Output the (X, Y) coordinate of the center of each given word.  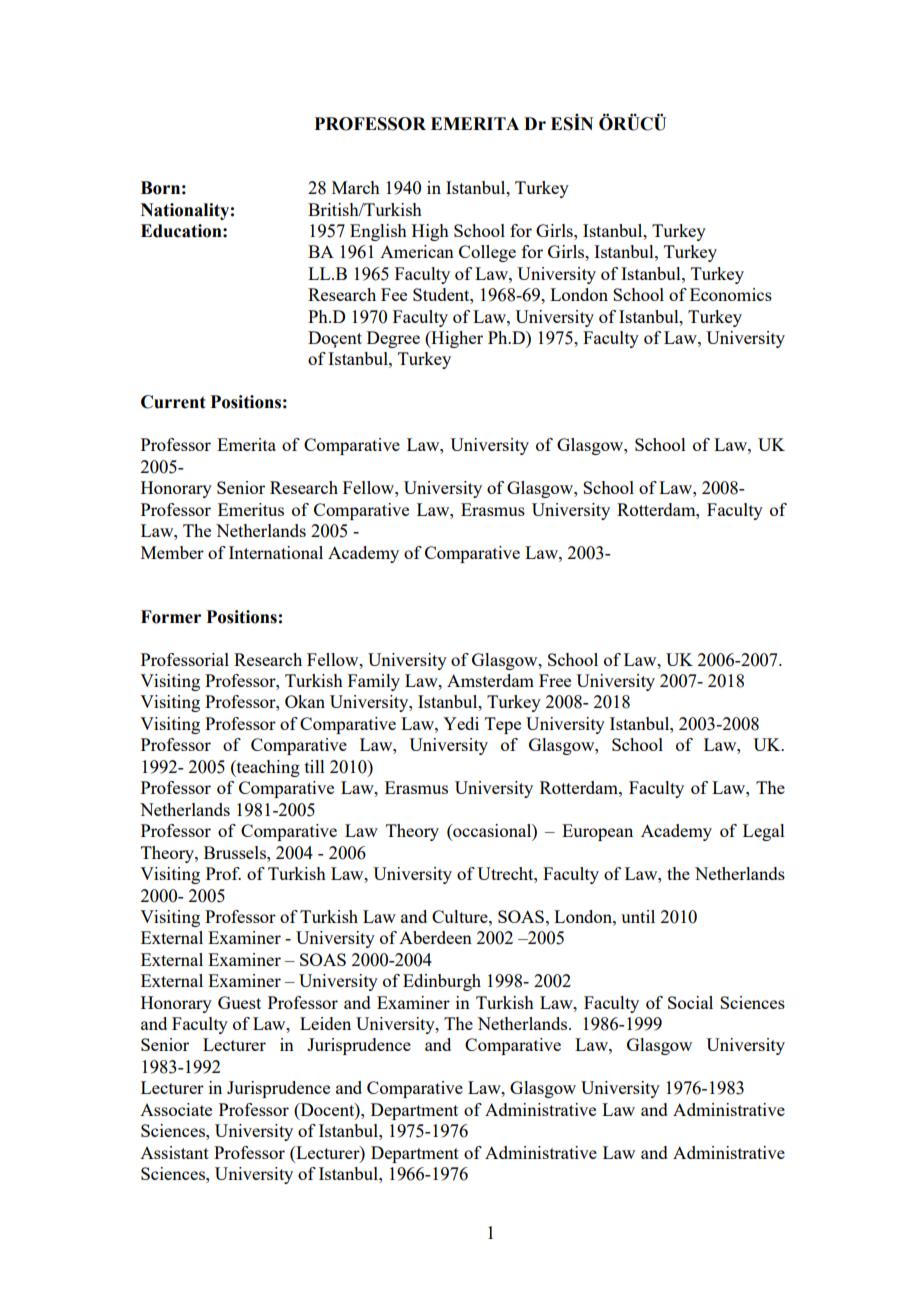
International (276, 552)
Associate (176, 1109)
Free (555, 680)
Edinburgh (442, 982)
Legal (764, 832)
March (356, 187)
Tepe (503, 725)
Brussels (236, 852)
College (487, 253)
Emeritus (251, 509)
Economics (731, 294)
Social (690, 1002)
